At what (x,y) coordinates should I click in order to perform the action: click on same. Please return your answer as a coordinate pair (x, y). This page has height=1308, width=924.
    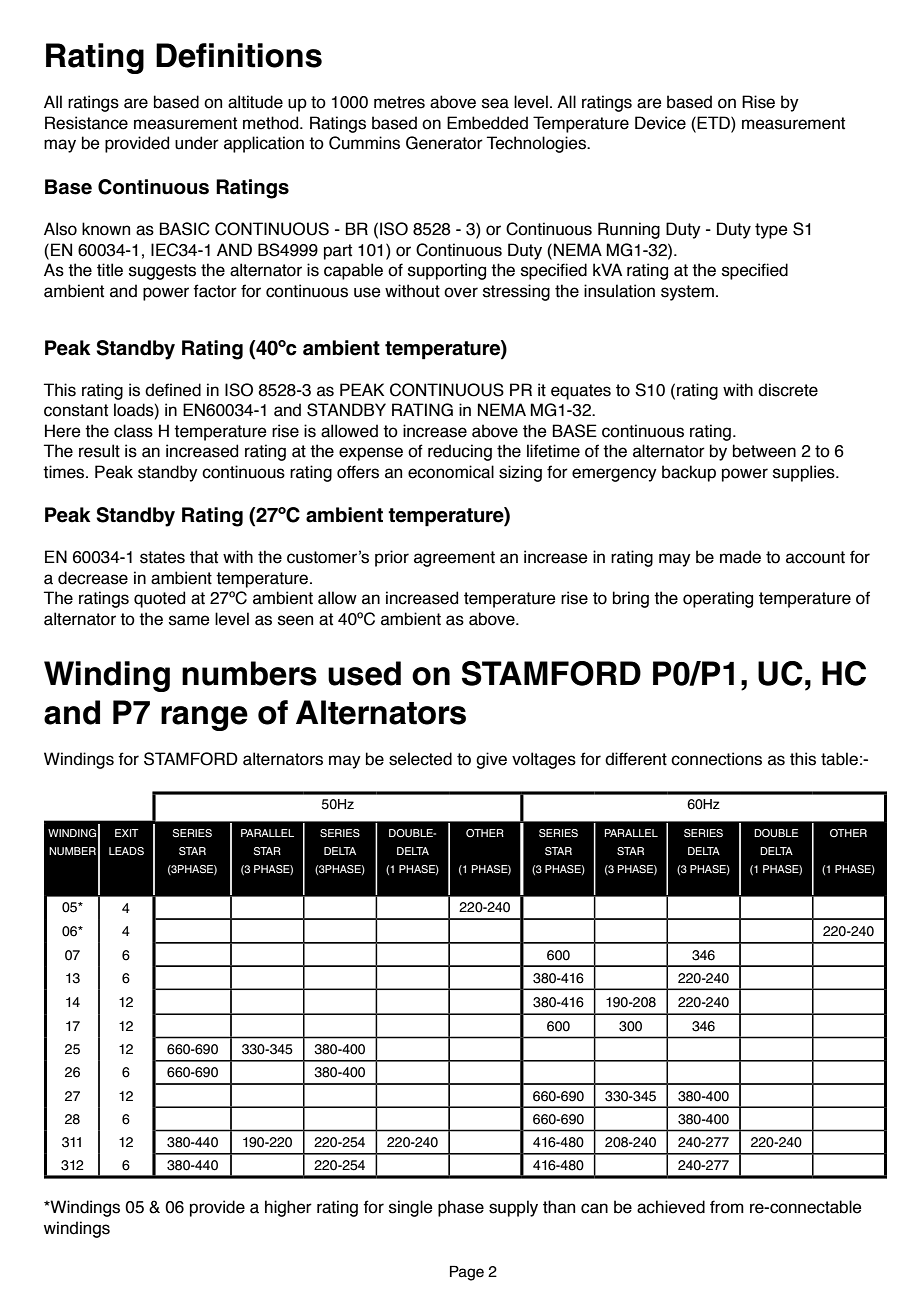
    Looking at the image, I should click on (189, 620).
